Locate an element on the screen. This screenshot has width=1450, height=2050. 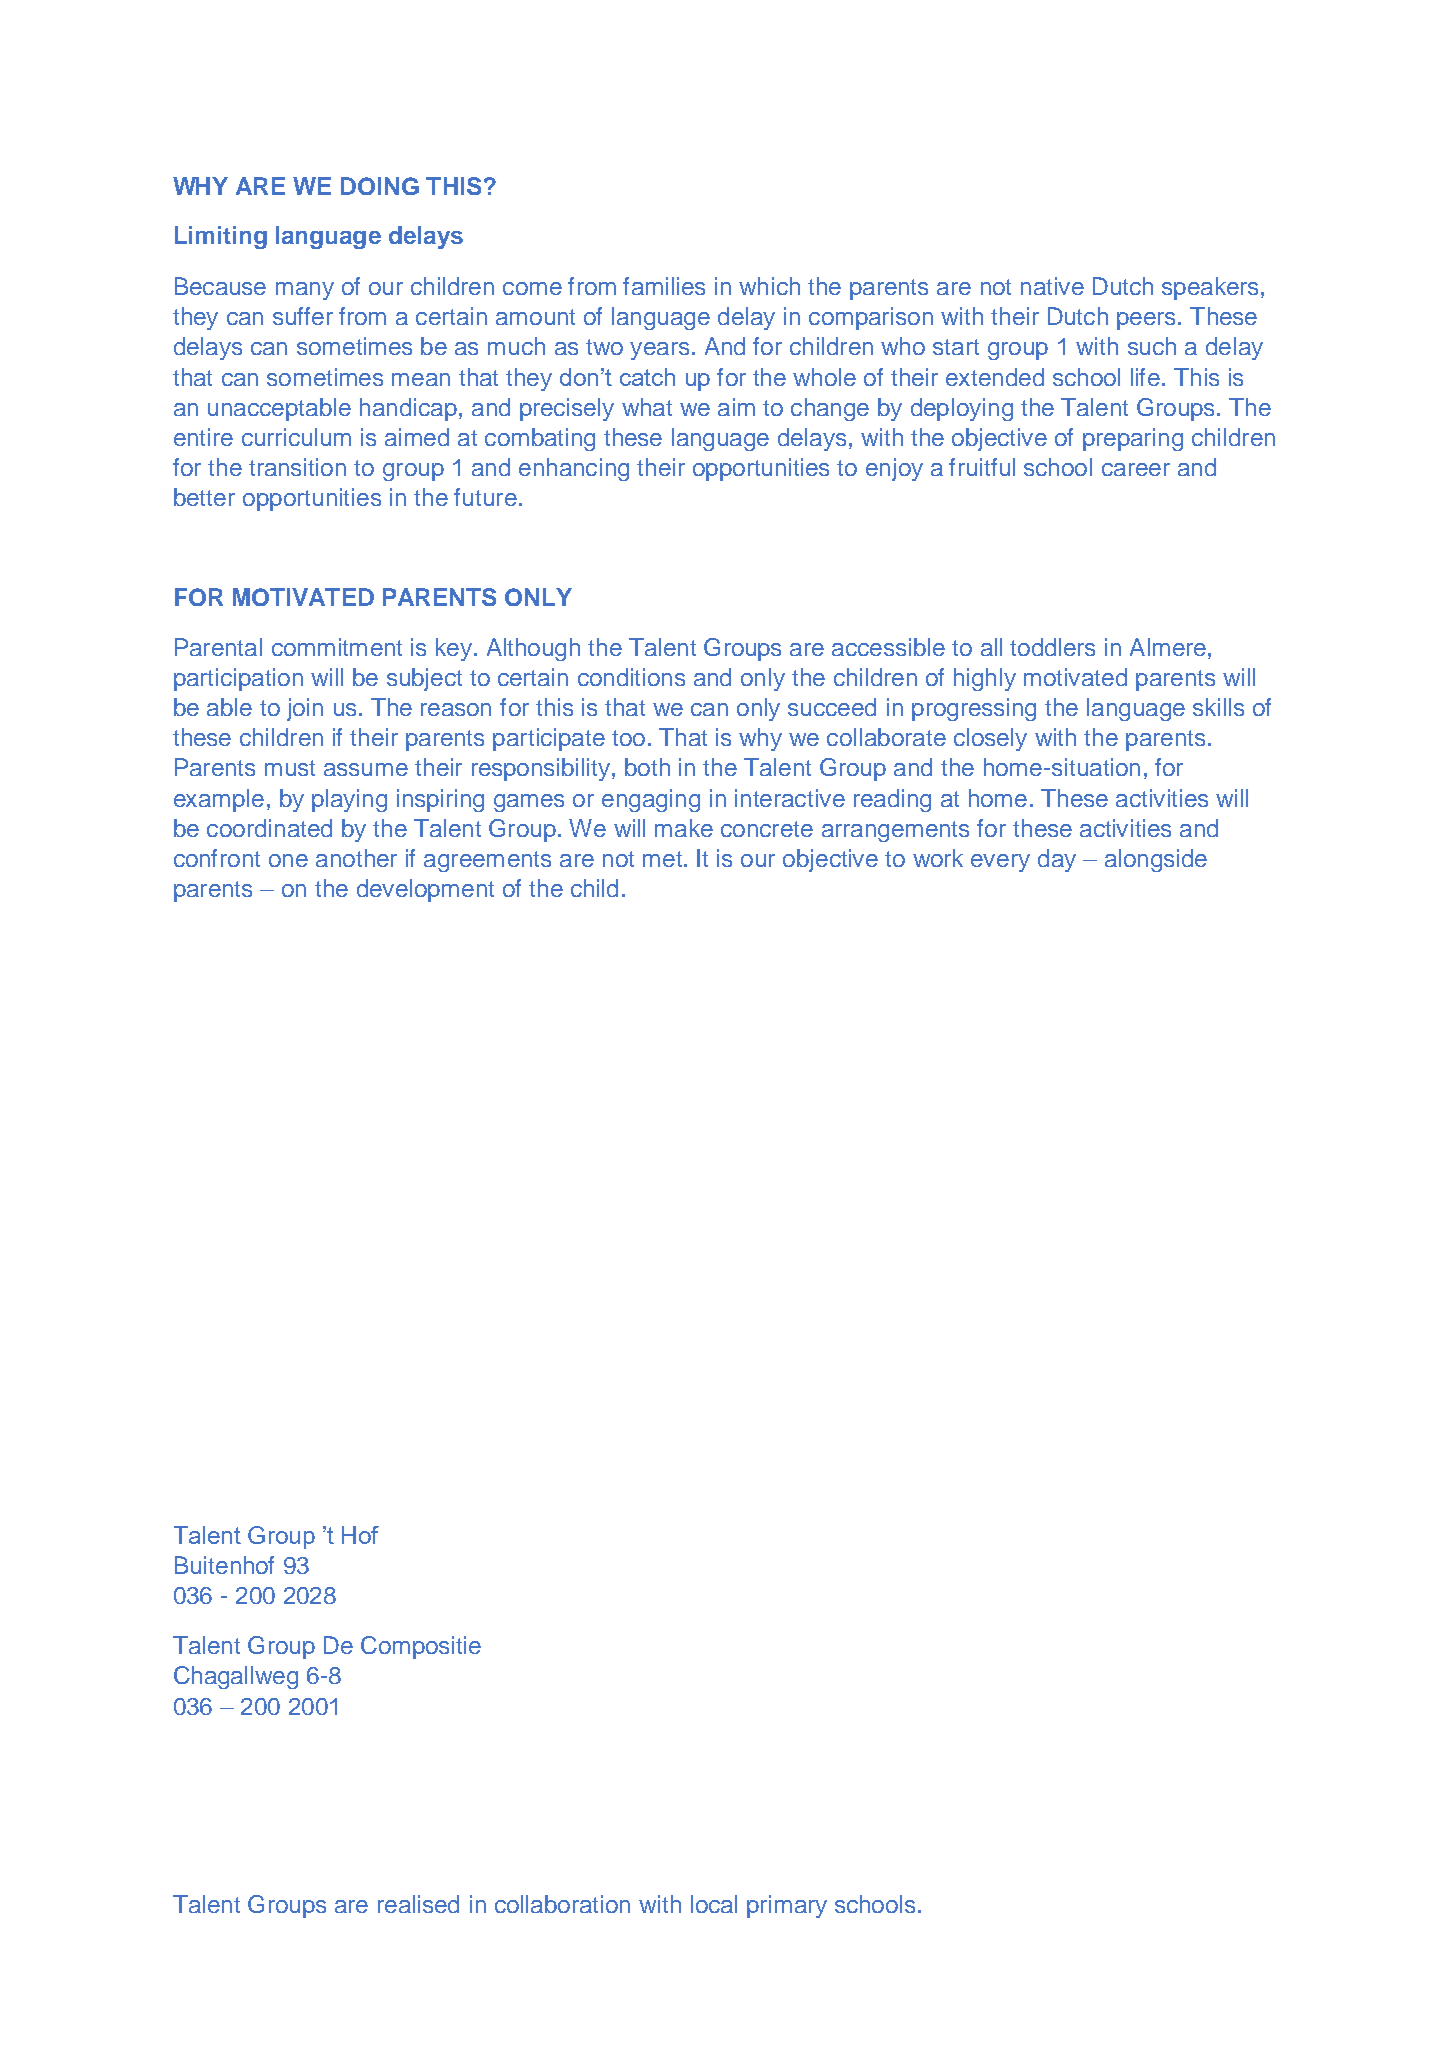
many is located at coordinates (305, 291).
